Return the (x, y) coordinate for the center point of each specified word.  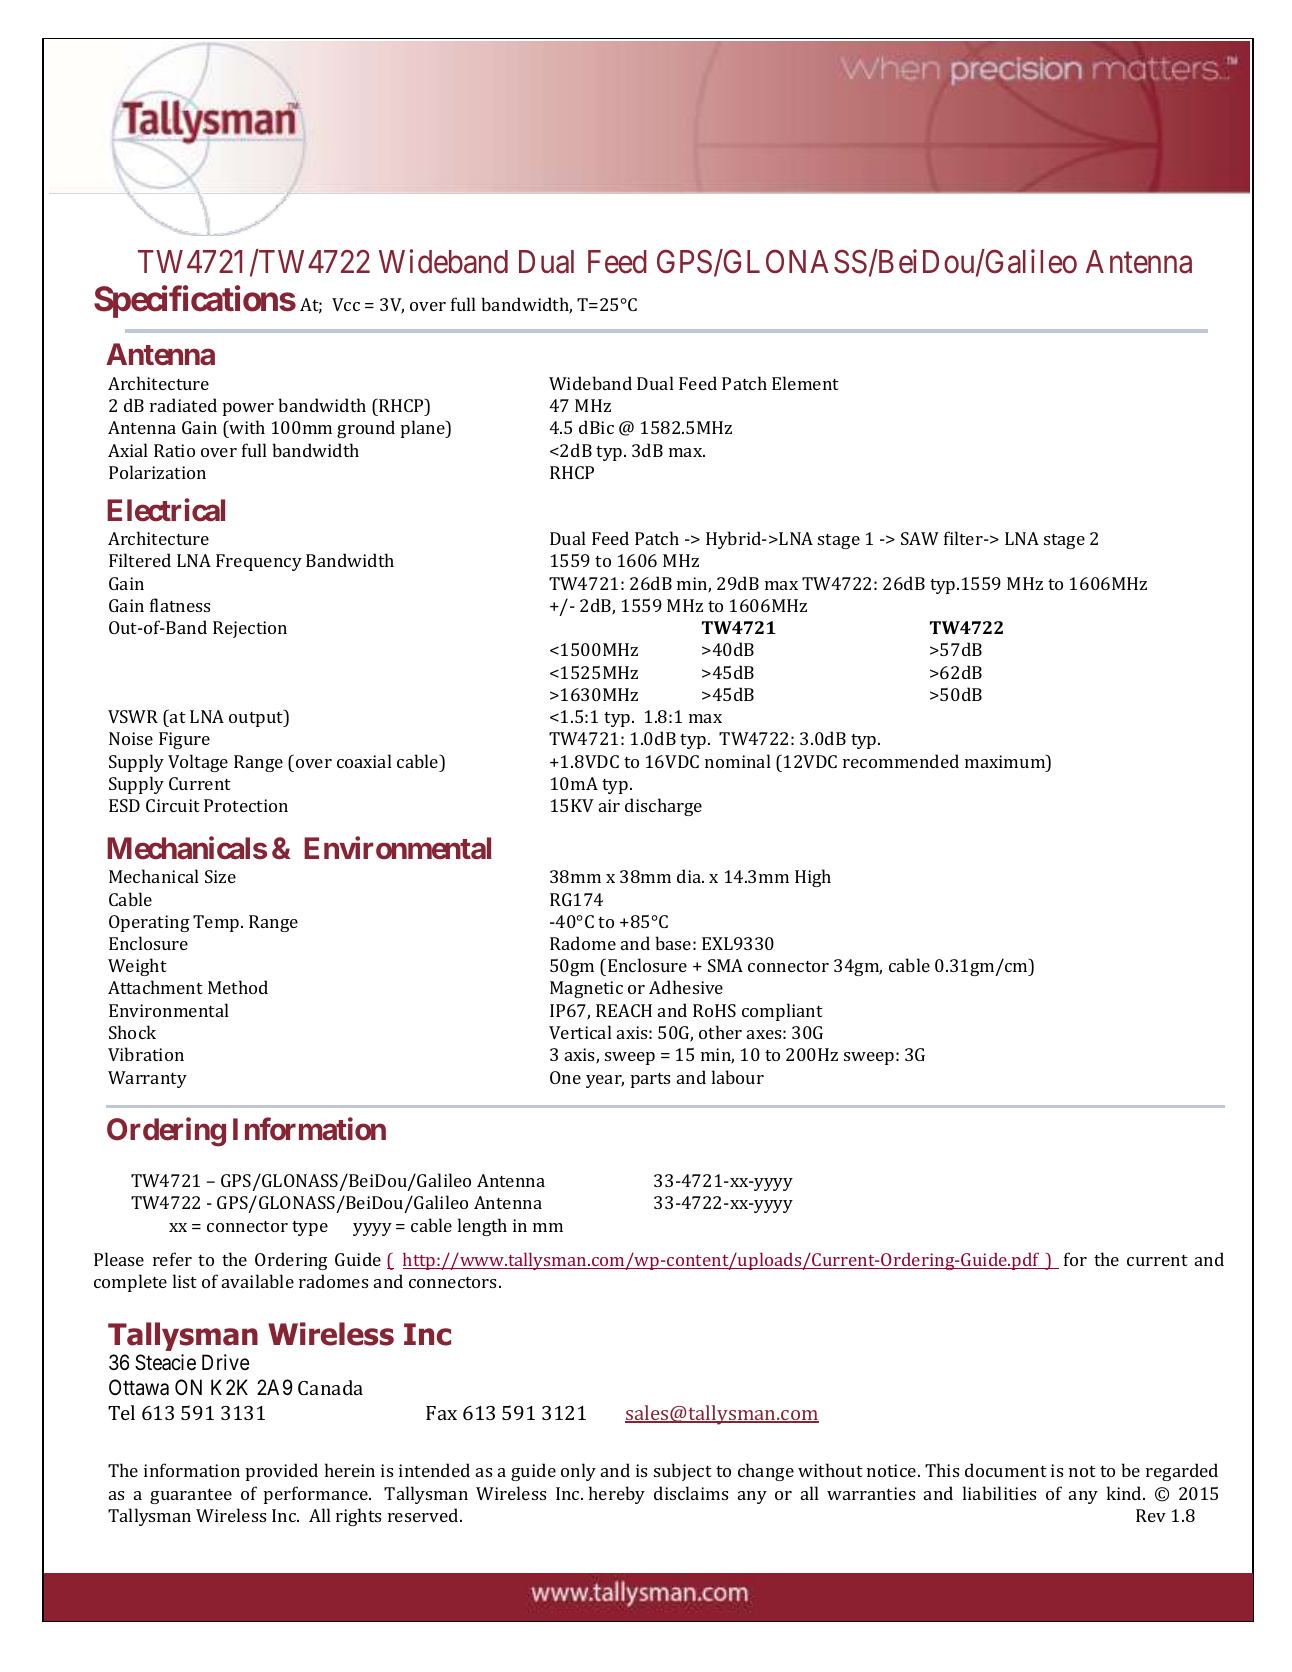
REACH (624, 1010)
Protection (246, 805)
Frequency (259, 562)
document (1006, 1470)
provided (282, 1472)
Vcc (346, 304)
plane (424, 429)
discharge (663, 807)
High (813, 878)
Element (805, 383)
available (258, 1281)
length (482, 1227)
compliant (782, 1012)
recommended (901, 761)
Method (238, 987)
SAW (920, 538)
